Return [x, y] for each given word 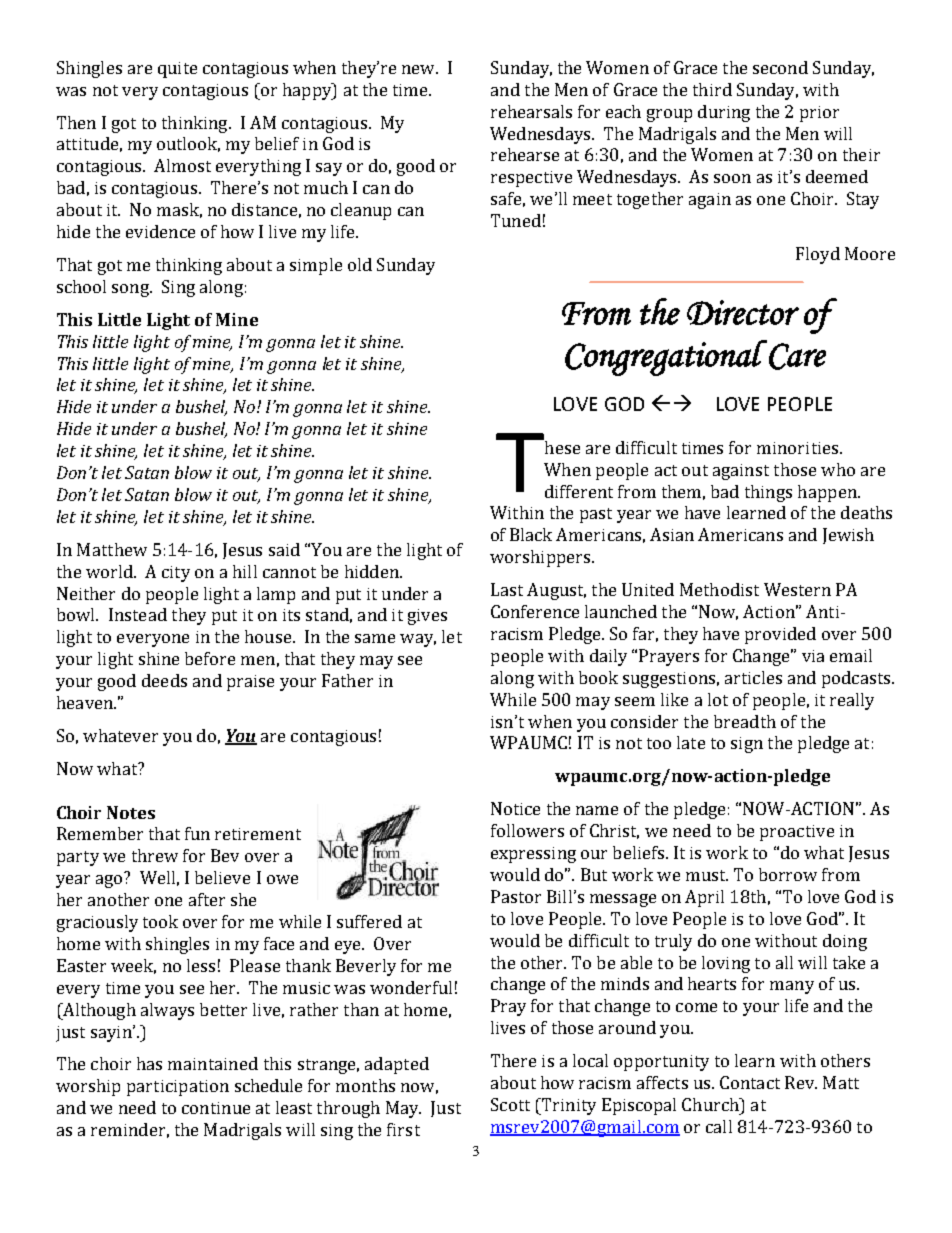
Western [797, 589]
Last [507, 589]
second [780, 67]
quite [177, 70]
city [176, 574]
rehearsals [531, 111]
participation [178, 1088]
